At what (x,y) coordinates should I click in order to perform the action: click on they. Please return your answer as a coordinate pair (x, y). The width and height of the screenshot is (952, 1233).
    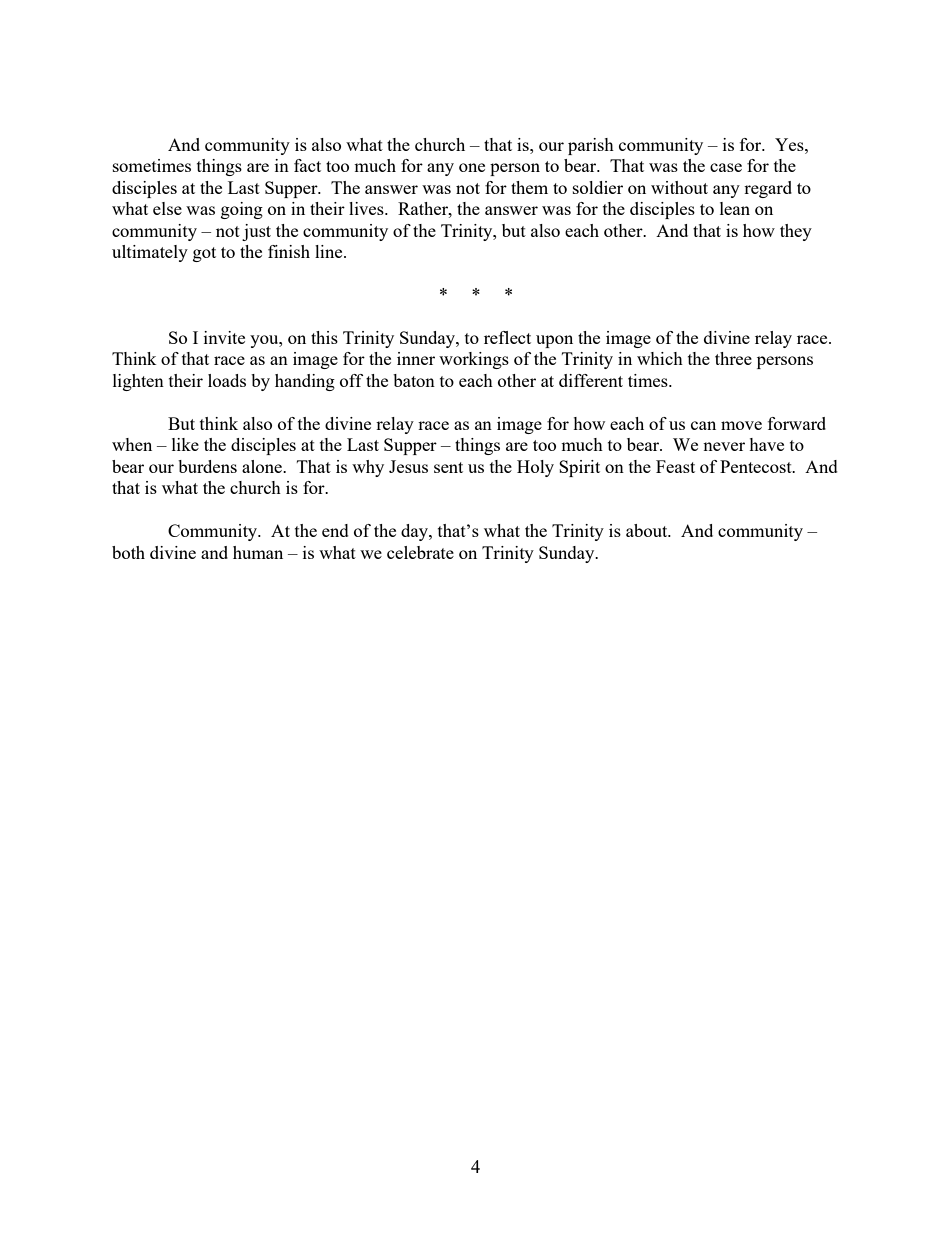
    Looking at the image, I should click on (796, 232).
